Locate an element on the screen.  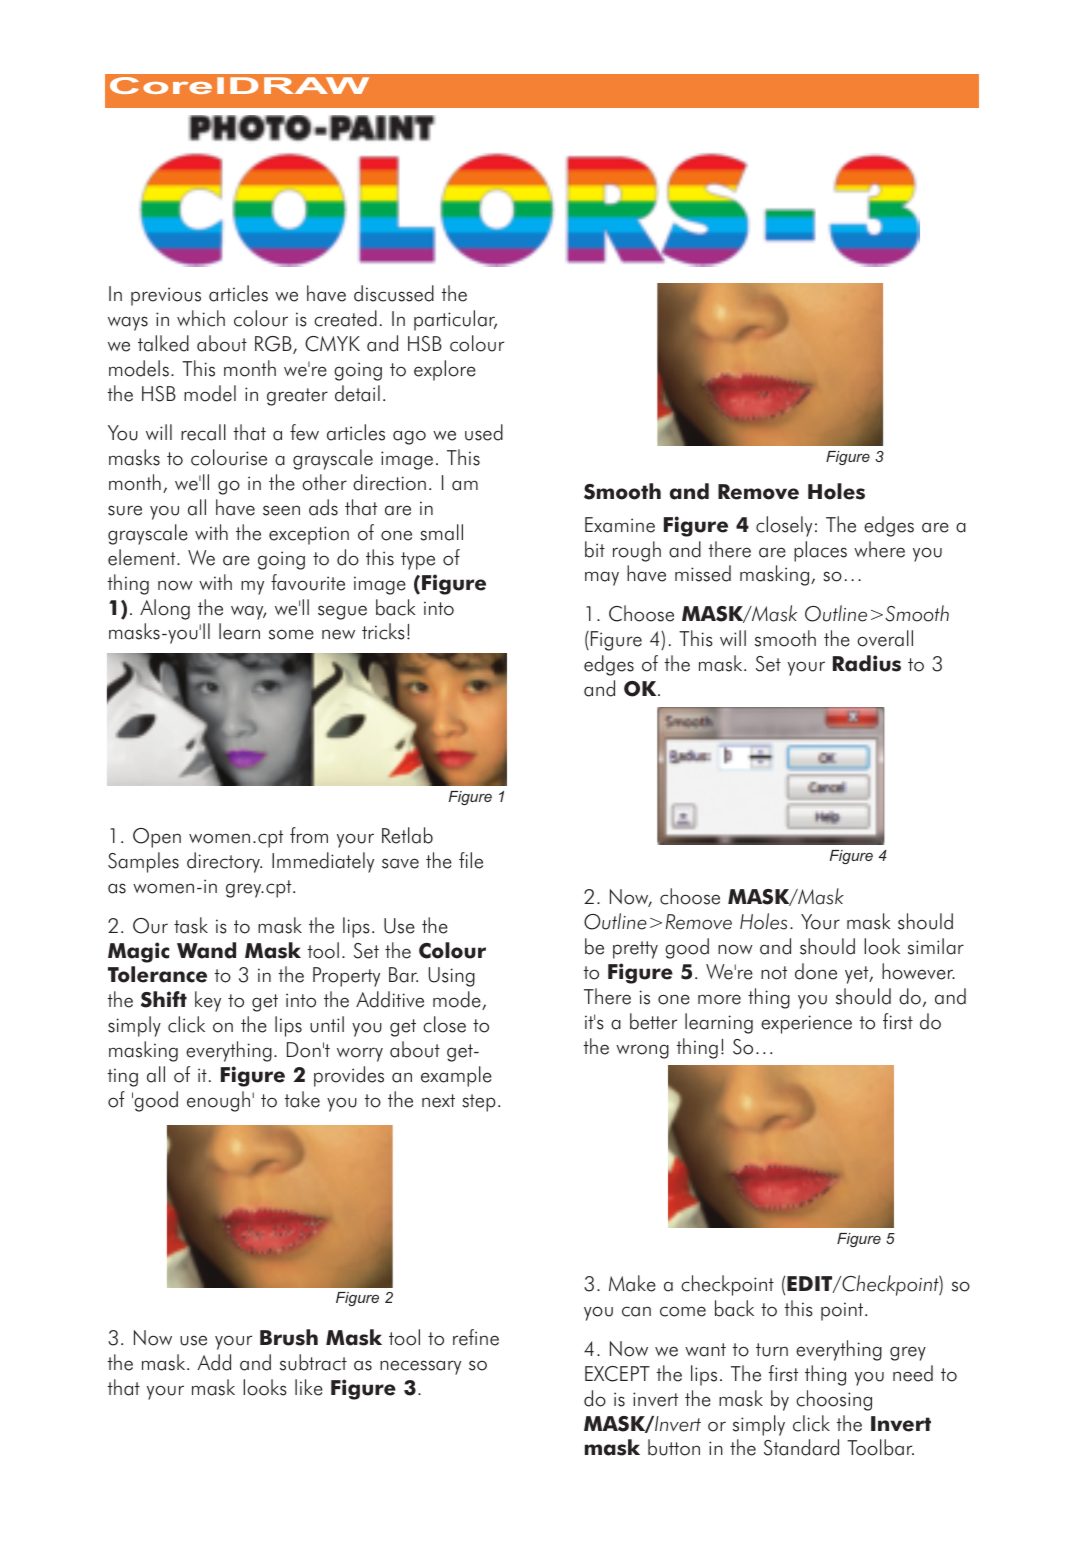
which is located at coordinates (201, 318).
